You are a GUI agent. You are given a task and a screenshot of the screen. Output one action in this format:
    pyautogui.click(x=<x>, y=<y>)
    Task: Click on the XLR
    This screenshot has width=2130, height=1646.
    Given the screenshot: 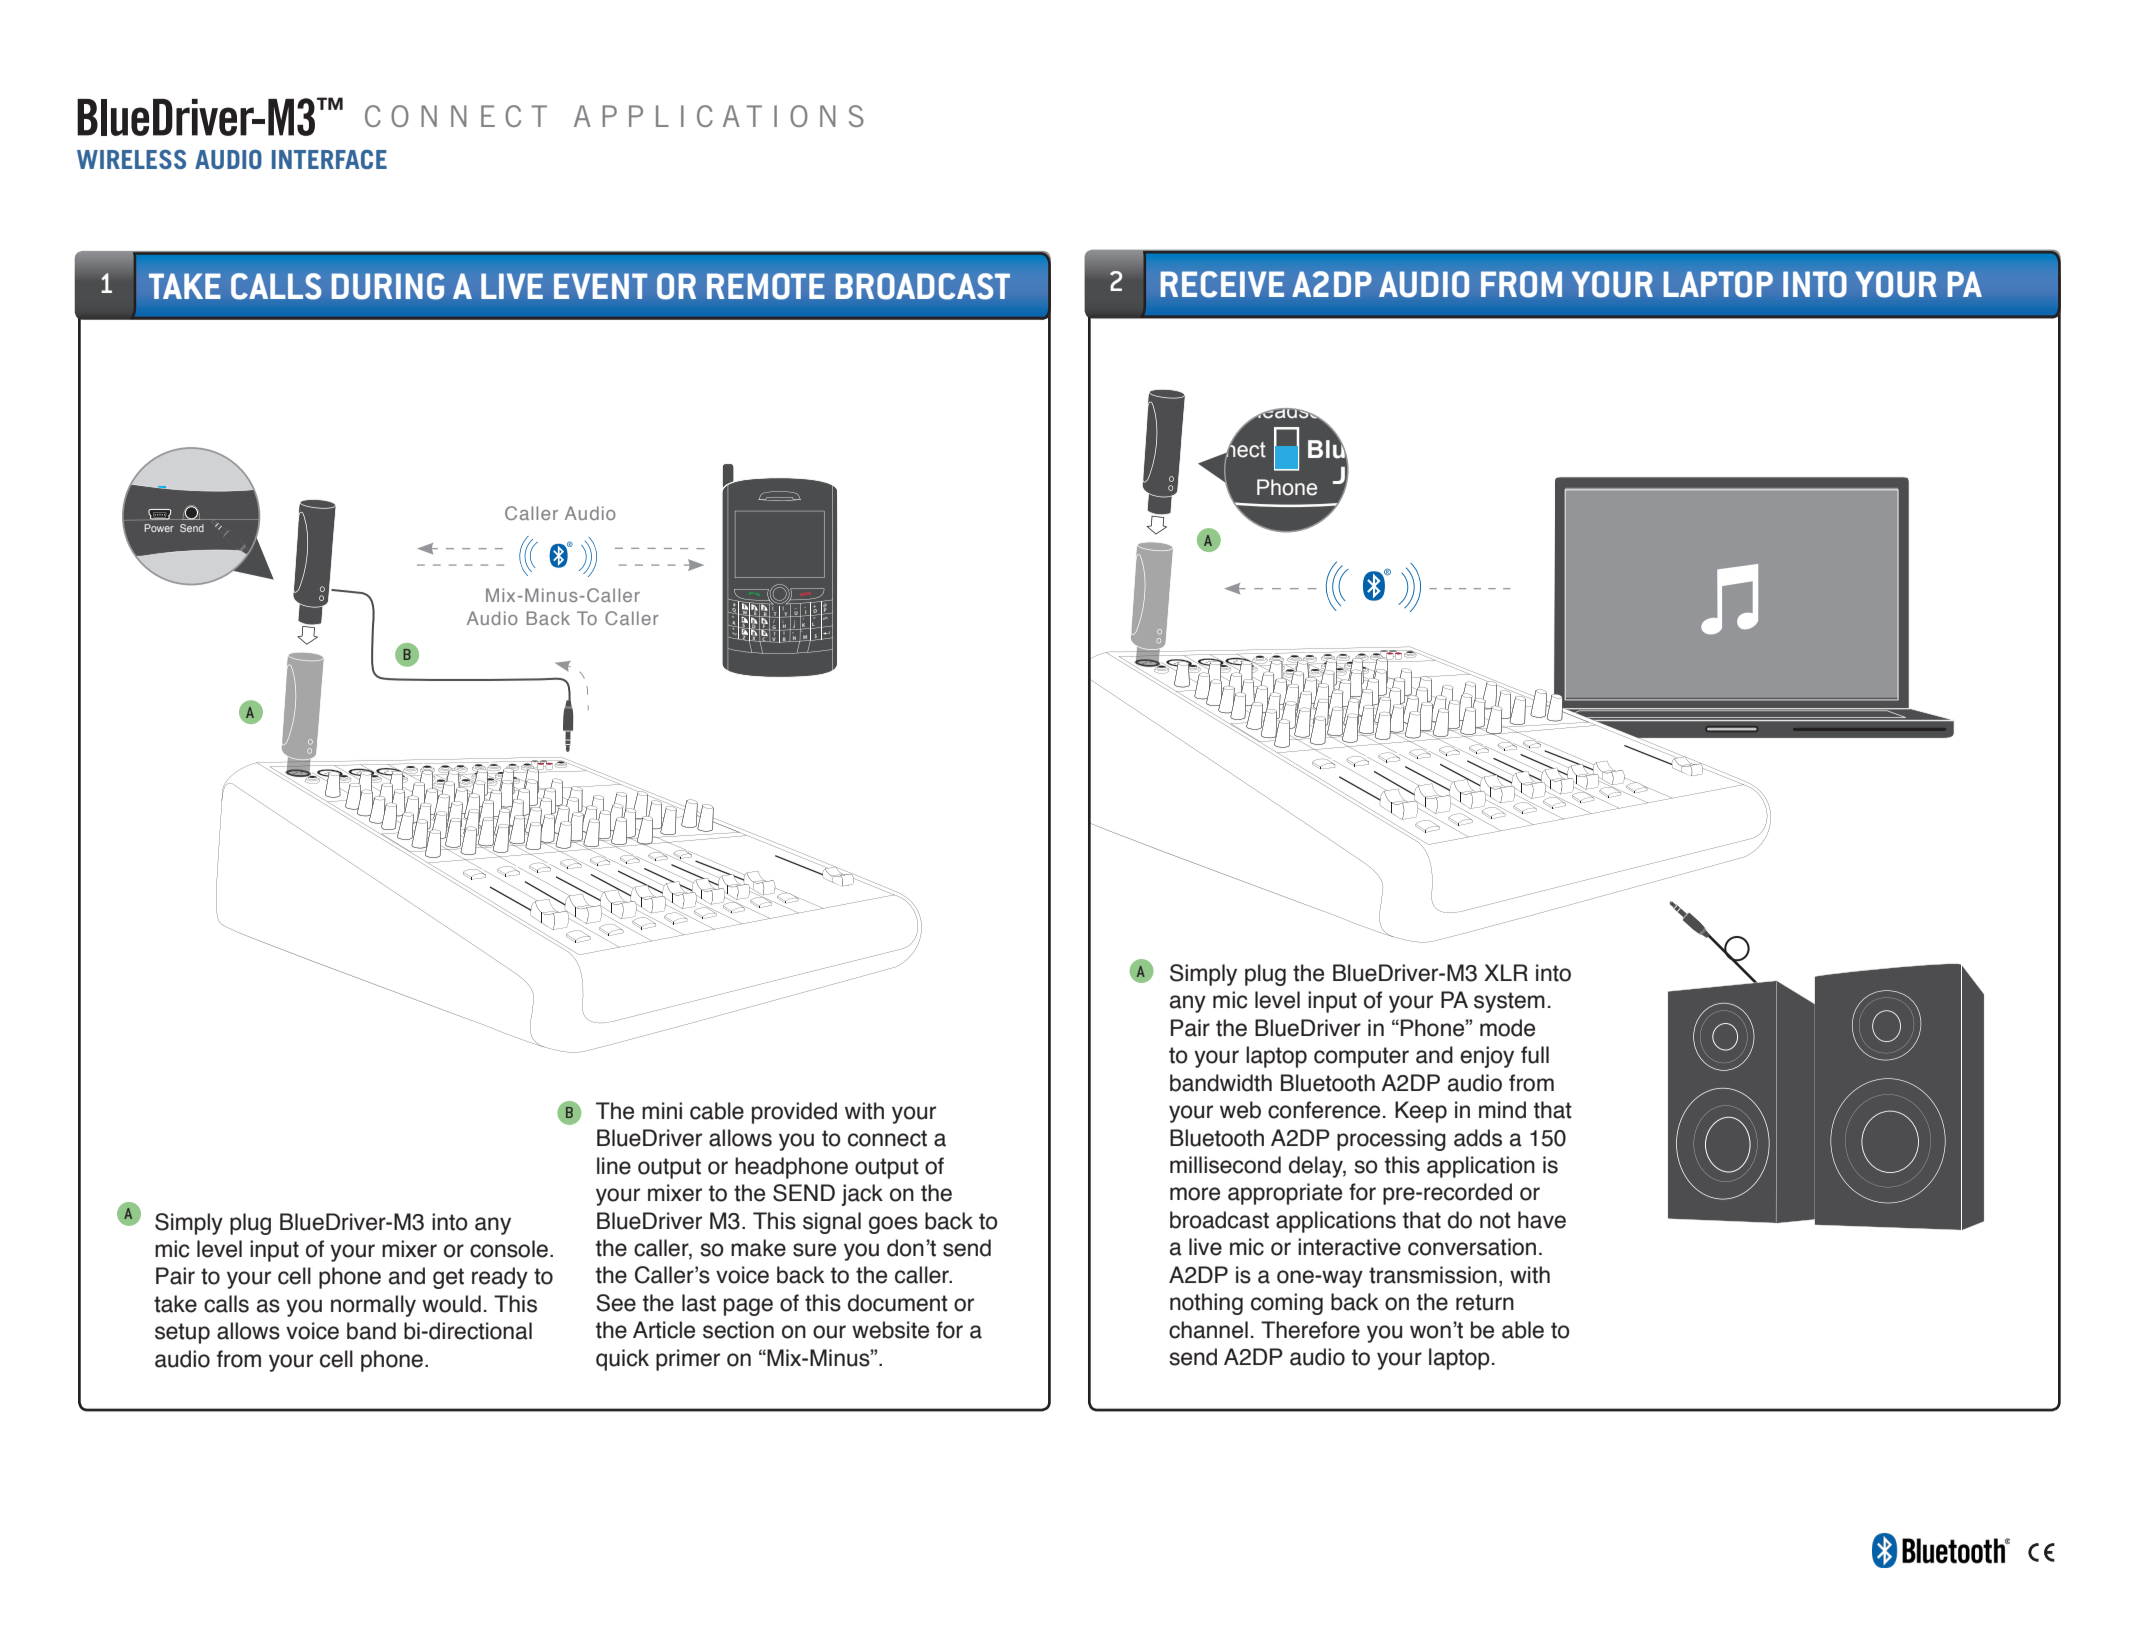 What is the action you would take?
    pyautogui.click(x=1506, y=972)
